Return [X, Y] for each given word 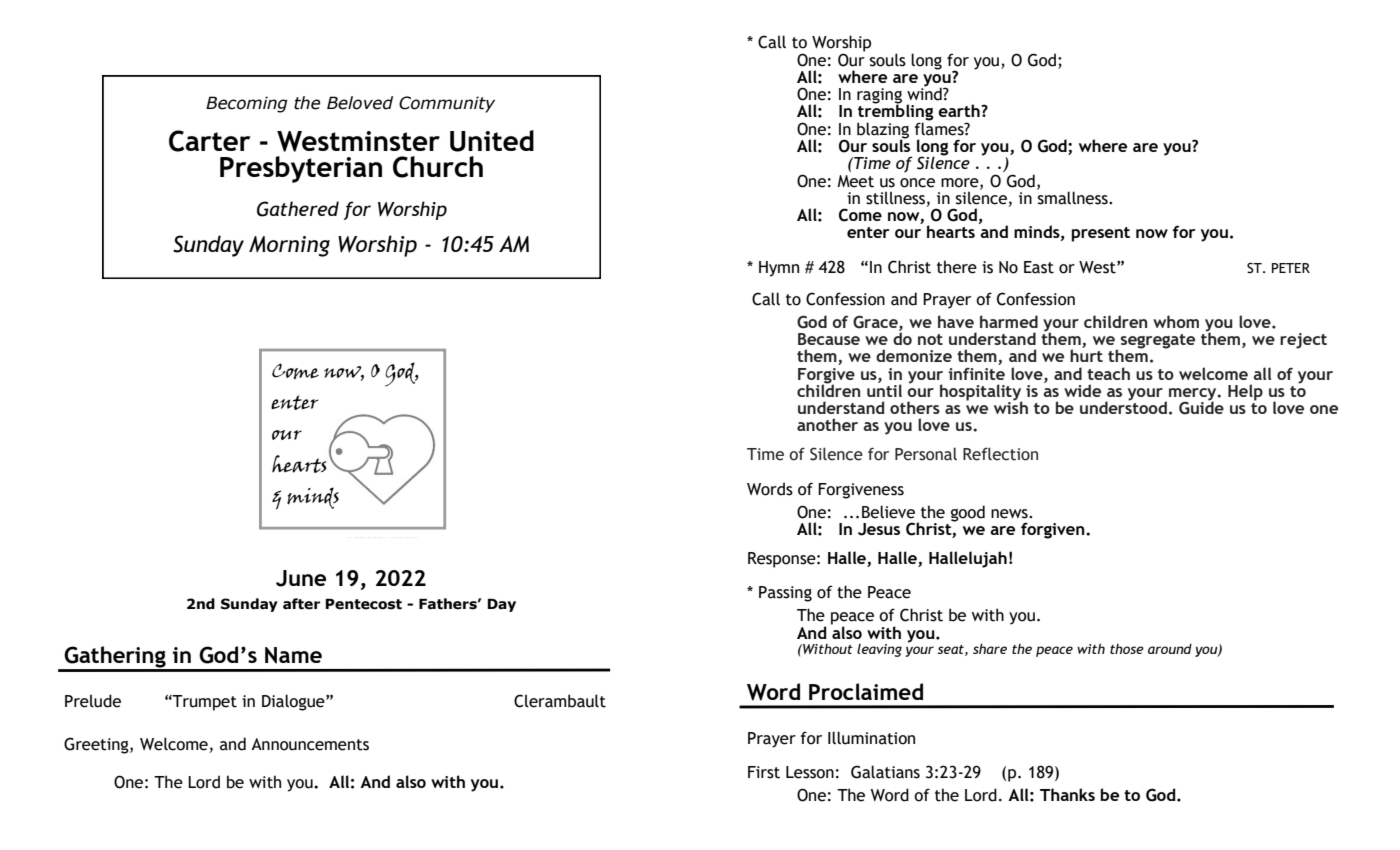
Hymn [779, 269]
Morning [289, 246]
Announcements [310, 744]
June [301, 578]
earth [960, 110]
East [1039, 267]
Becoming [247, 104]
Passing [785, 594]
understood [1123, 406]
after [301, 604]
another [827, 424]
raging [879, 97]
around [1170, 649]
